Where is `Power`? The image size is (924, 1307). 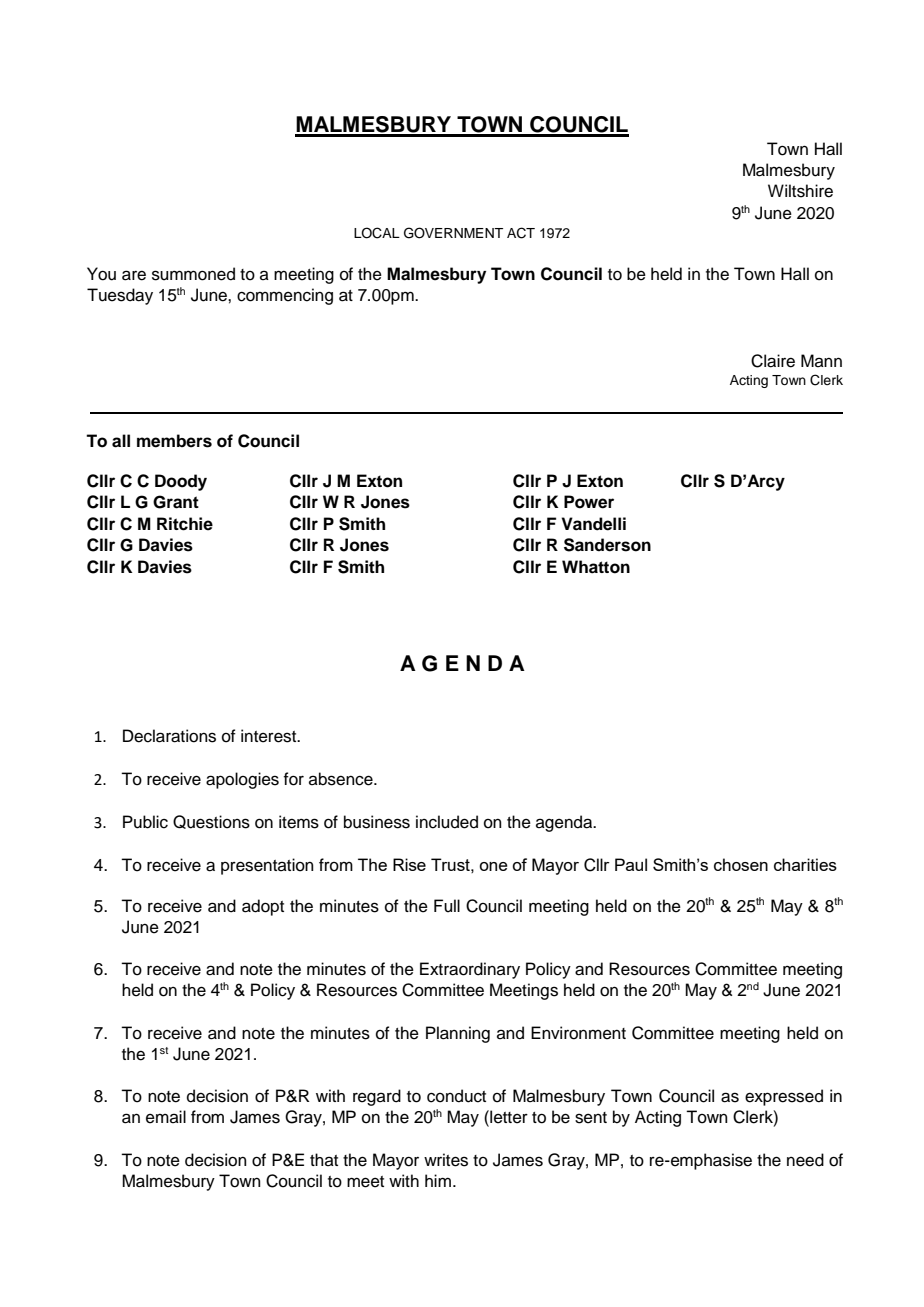 Power is located at coordinates (589, 502).
